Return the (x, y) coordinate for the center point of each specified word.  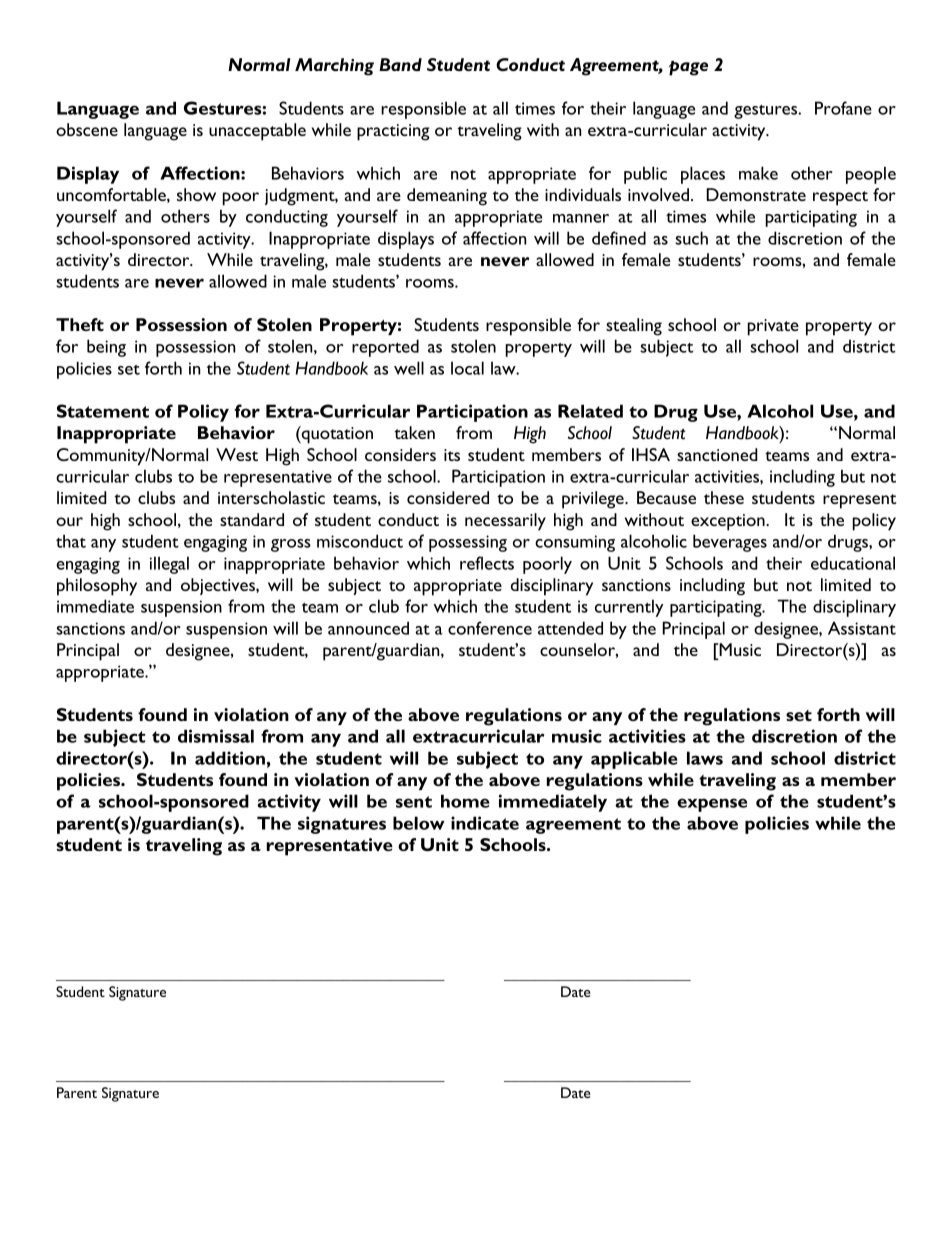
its (452, 455)
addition (230, 758)
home (465, 801)
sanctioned (717, 454)
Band (400, 64)
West (237, 454)
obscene (87, 129)
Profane (843, 108)
